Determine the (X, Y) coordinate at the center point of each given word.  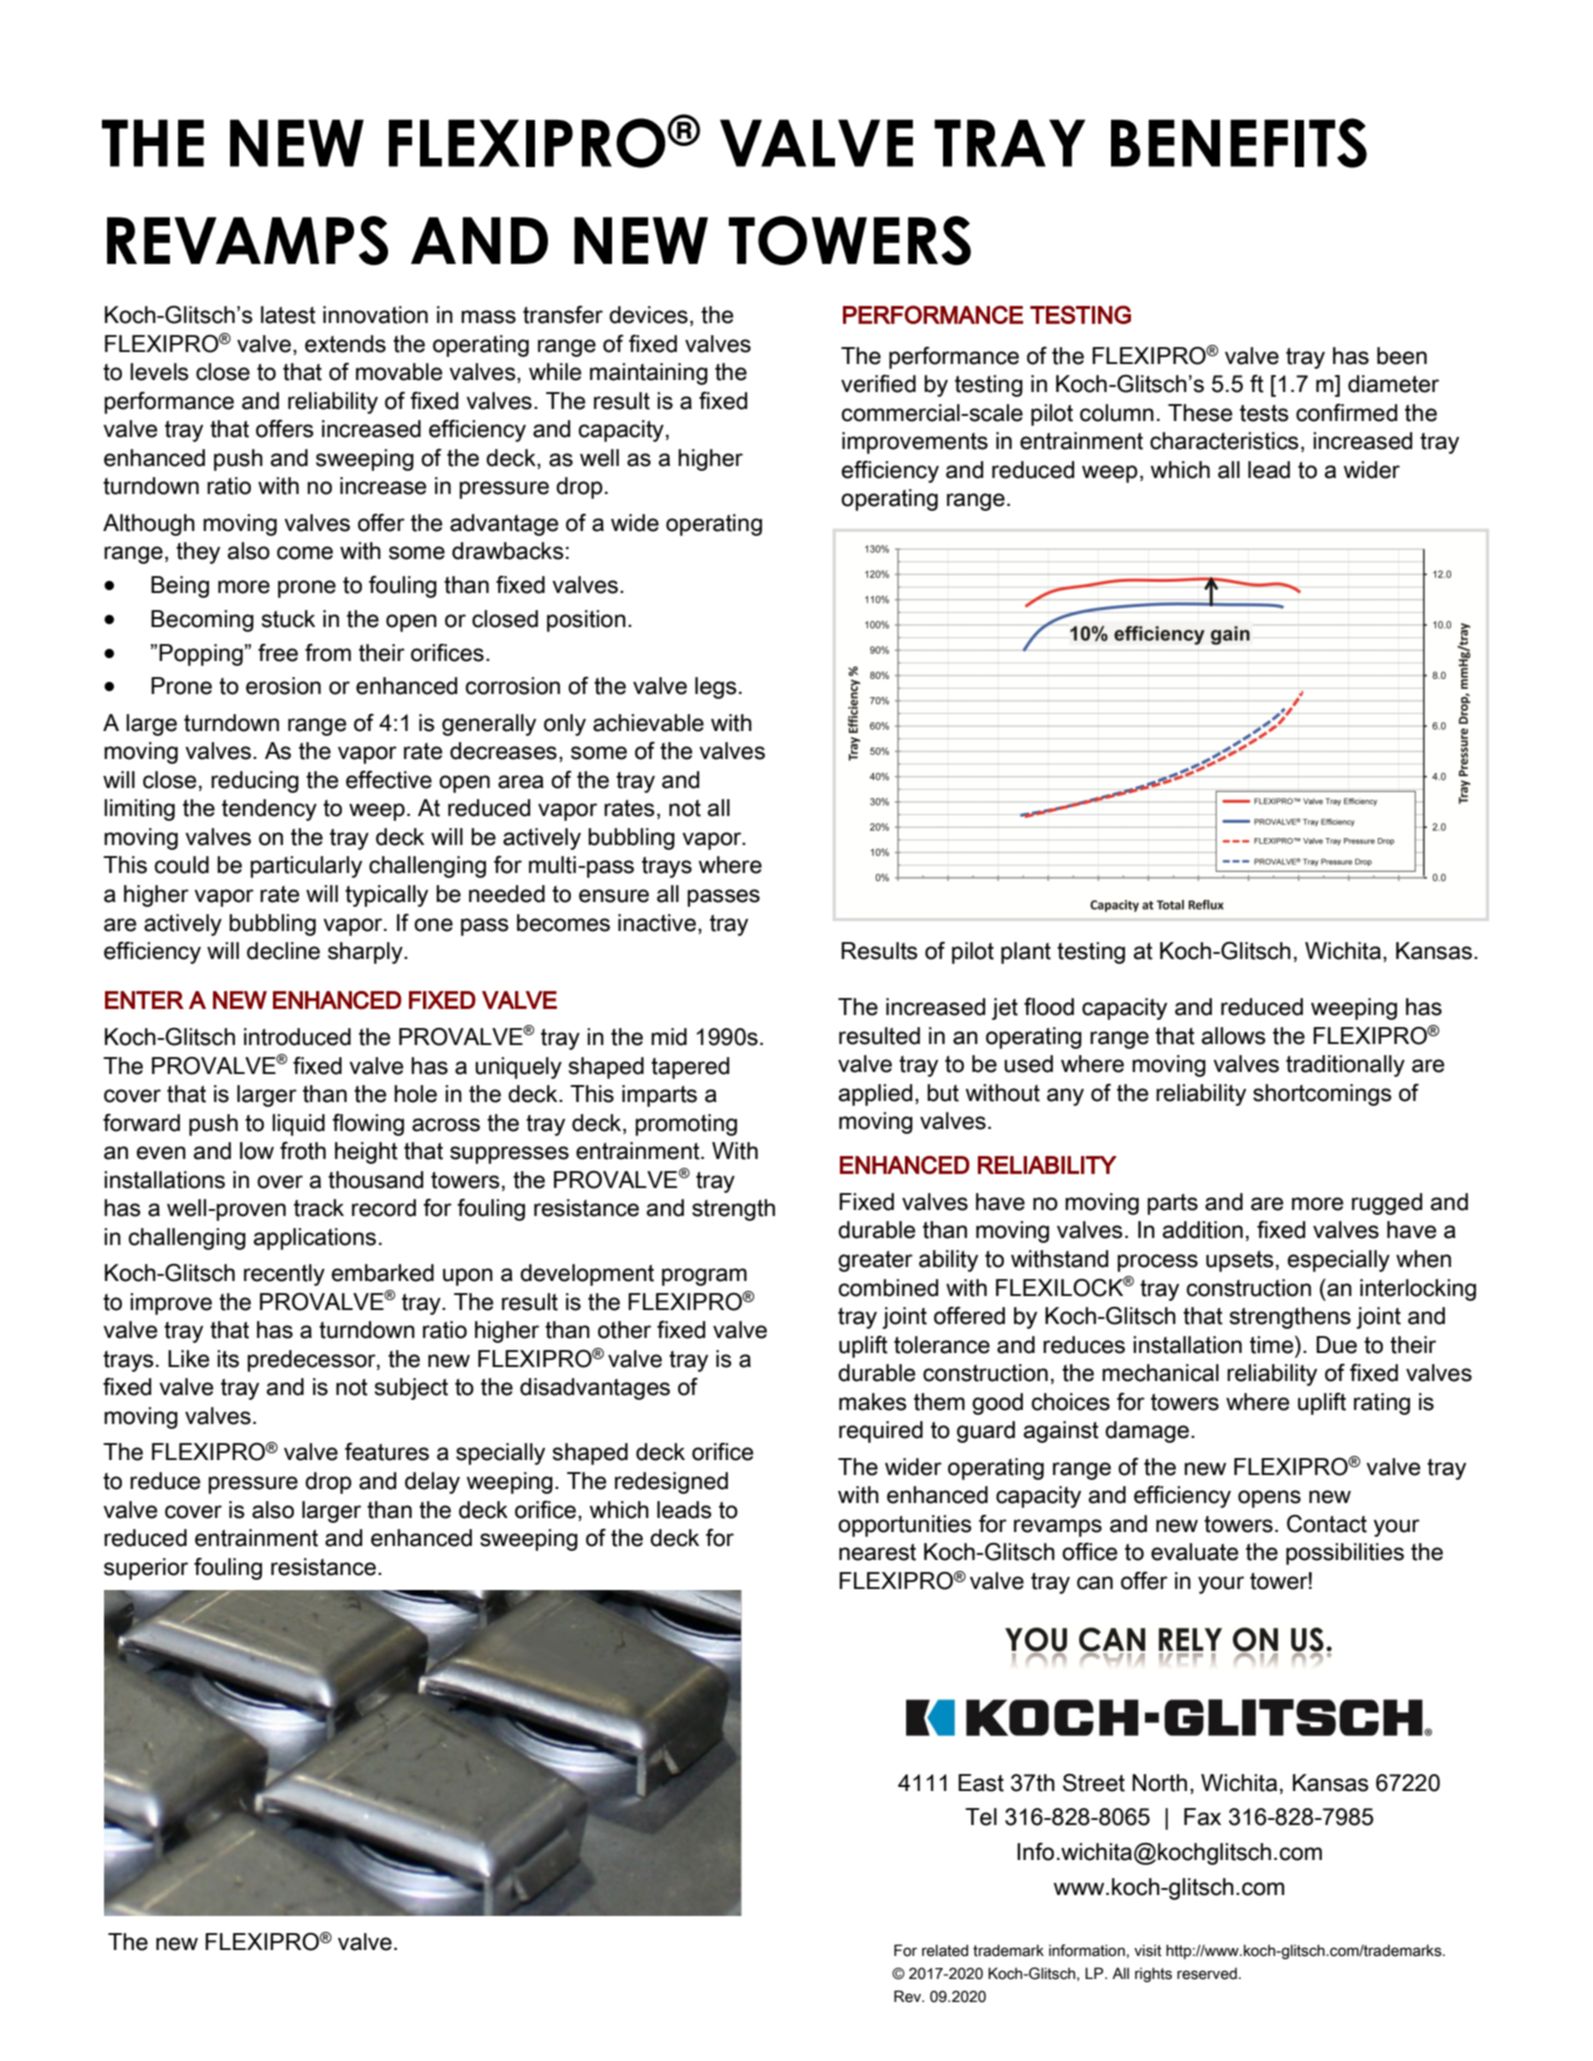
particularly (306, 867)
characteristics (1224, 441)
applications (314, 1239)
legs (716, 688)
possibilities (1345, 1554)
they (198, 553)
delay (432, 1483)
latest (288, 315)
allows (1233, 1036)
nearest (877, 1552)
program (704, 1277)
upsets (1240, 1261)
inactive (657, 923)
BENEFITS (1239, 143)
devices (648, 315)
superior (146, 1569)
